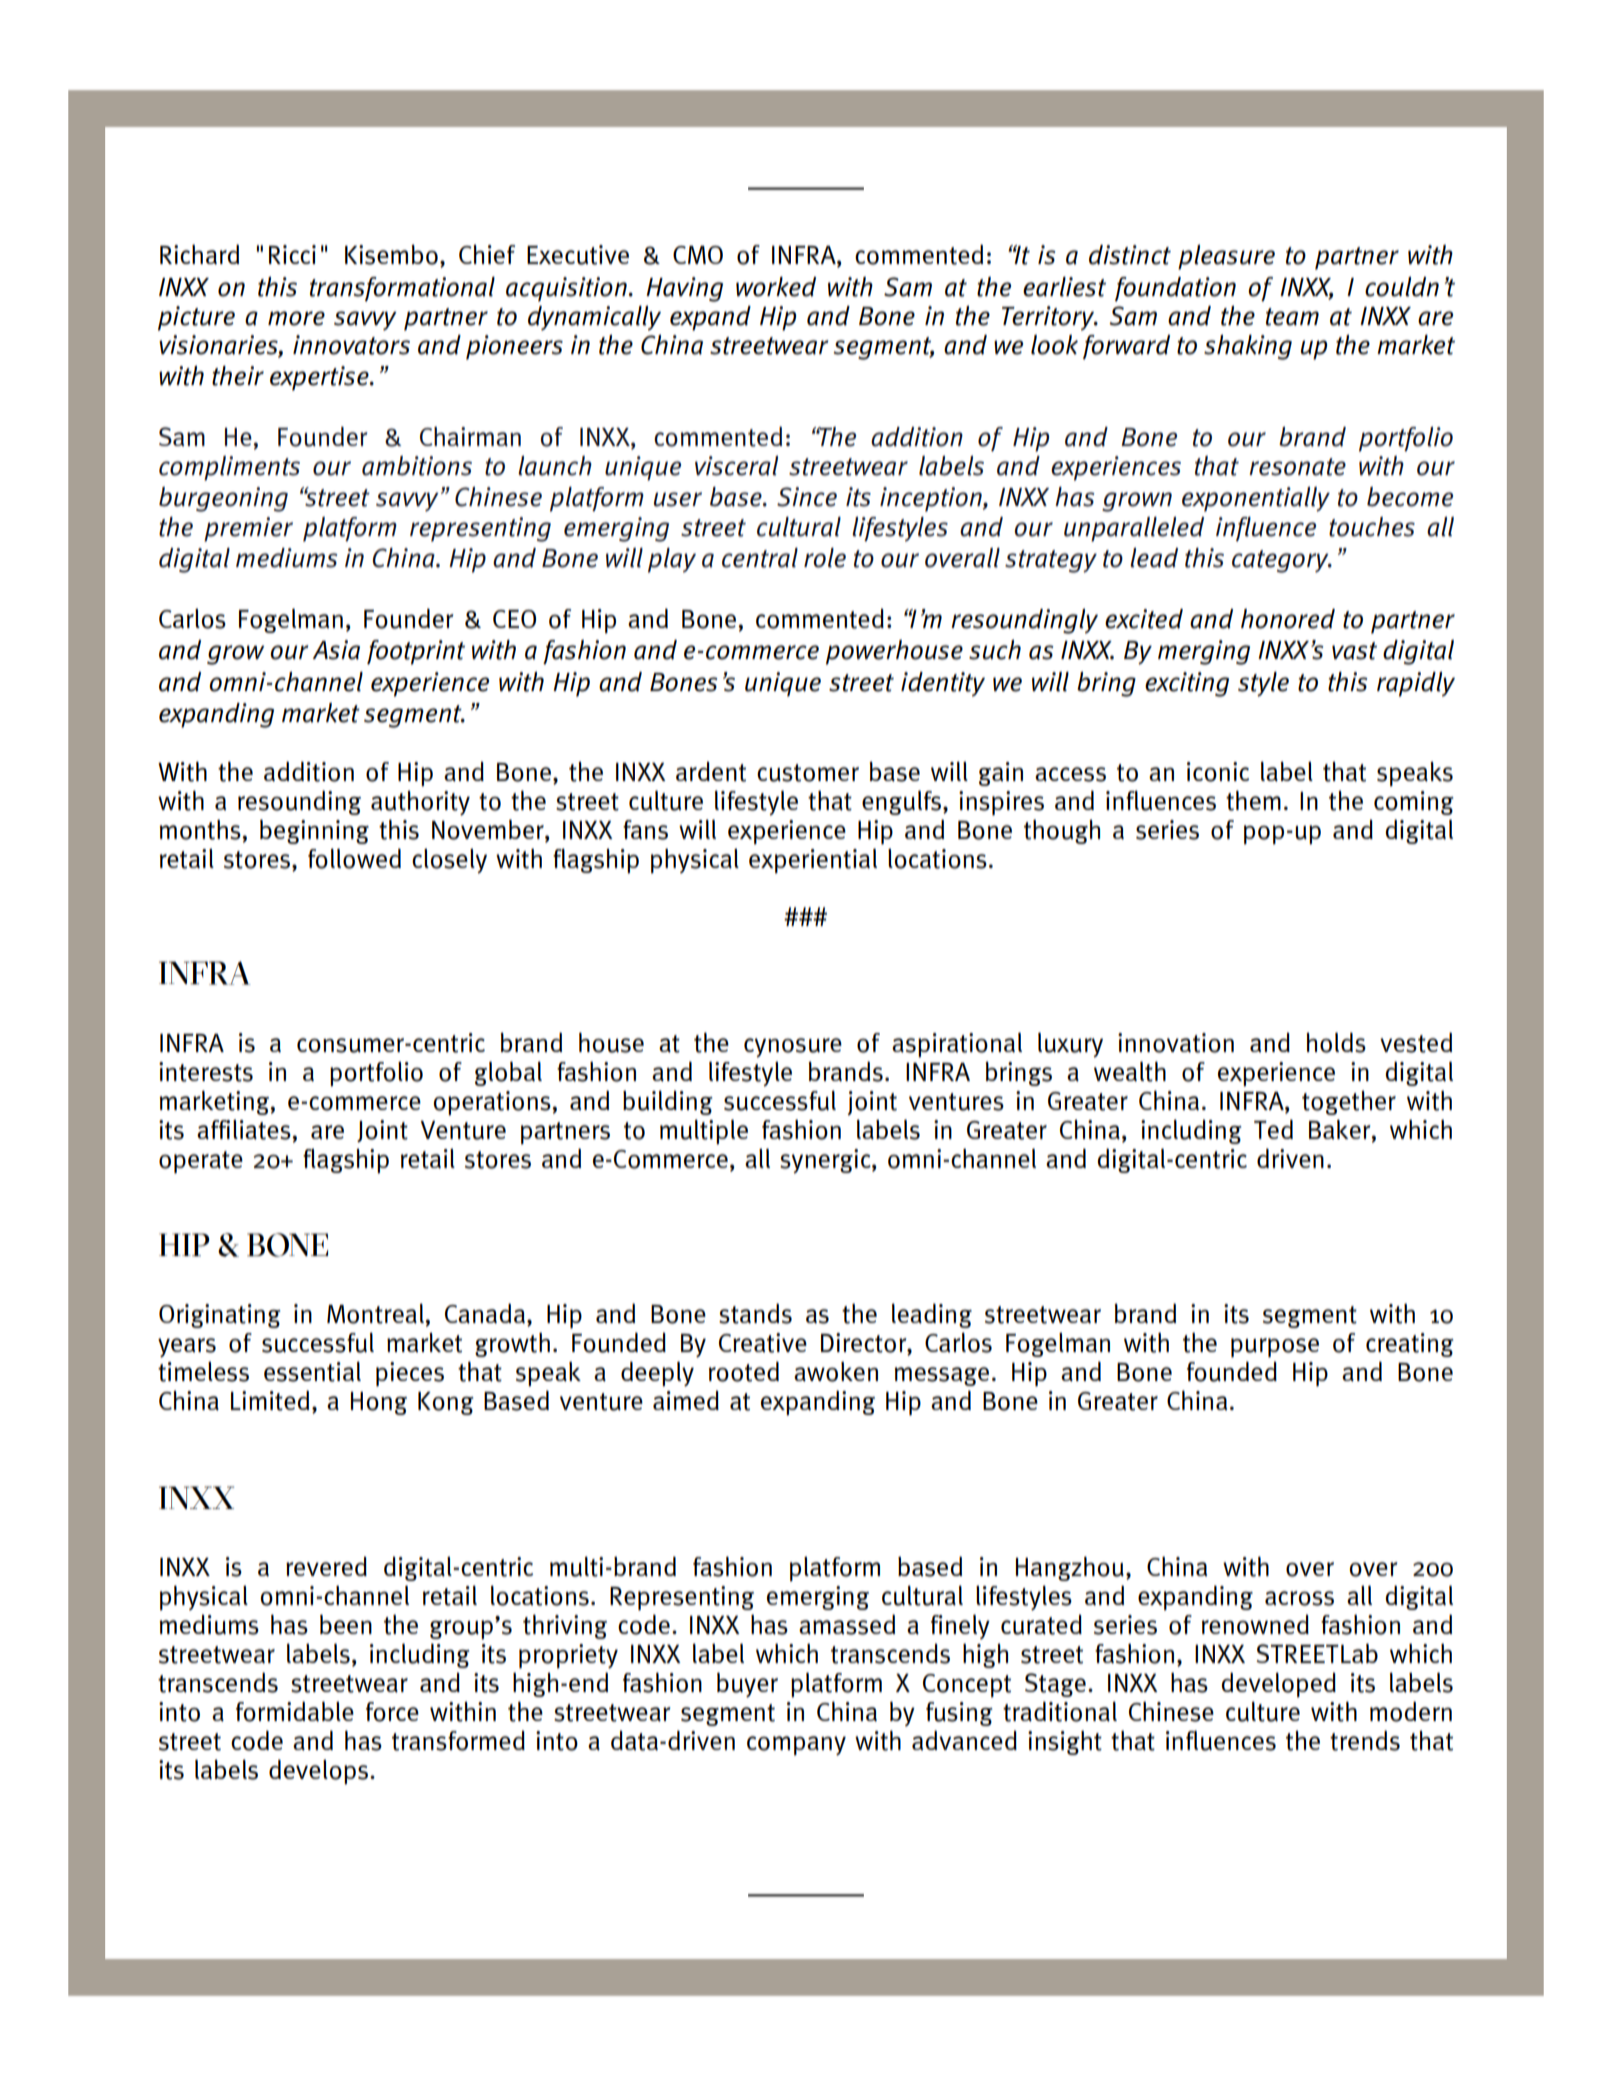 This page has height=2086, width=1612. What do you see at coordinates (957, 1045) in the page?
I see `aspirational` at bounding box center [957, 1045].
